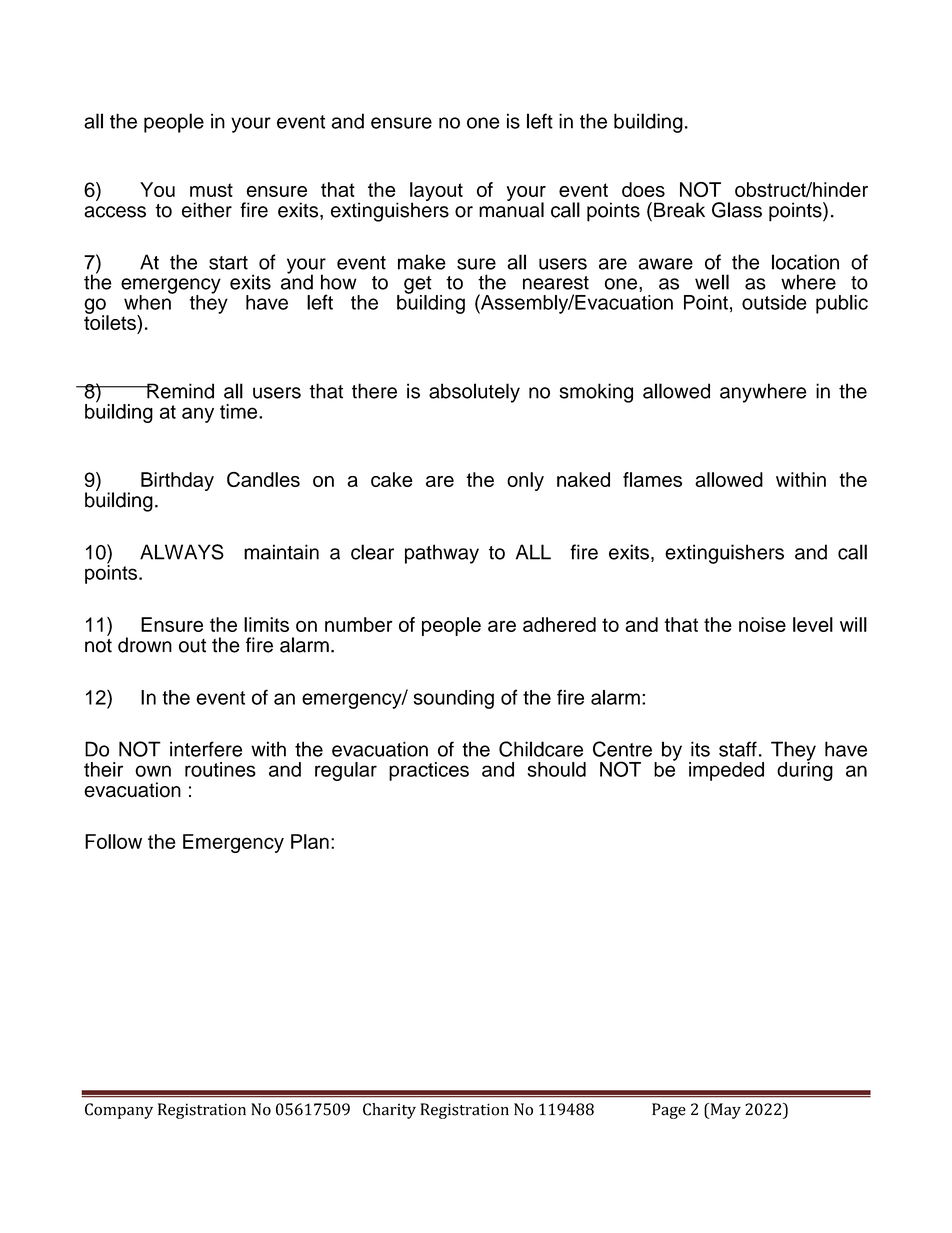 This image has width=952, height=1233. Describe the element at coordinates (454, 699) in the image. I see `sounding` at that location.
